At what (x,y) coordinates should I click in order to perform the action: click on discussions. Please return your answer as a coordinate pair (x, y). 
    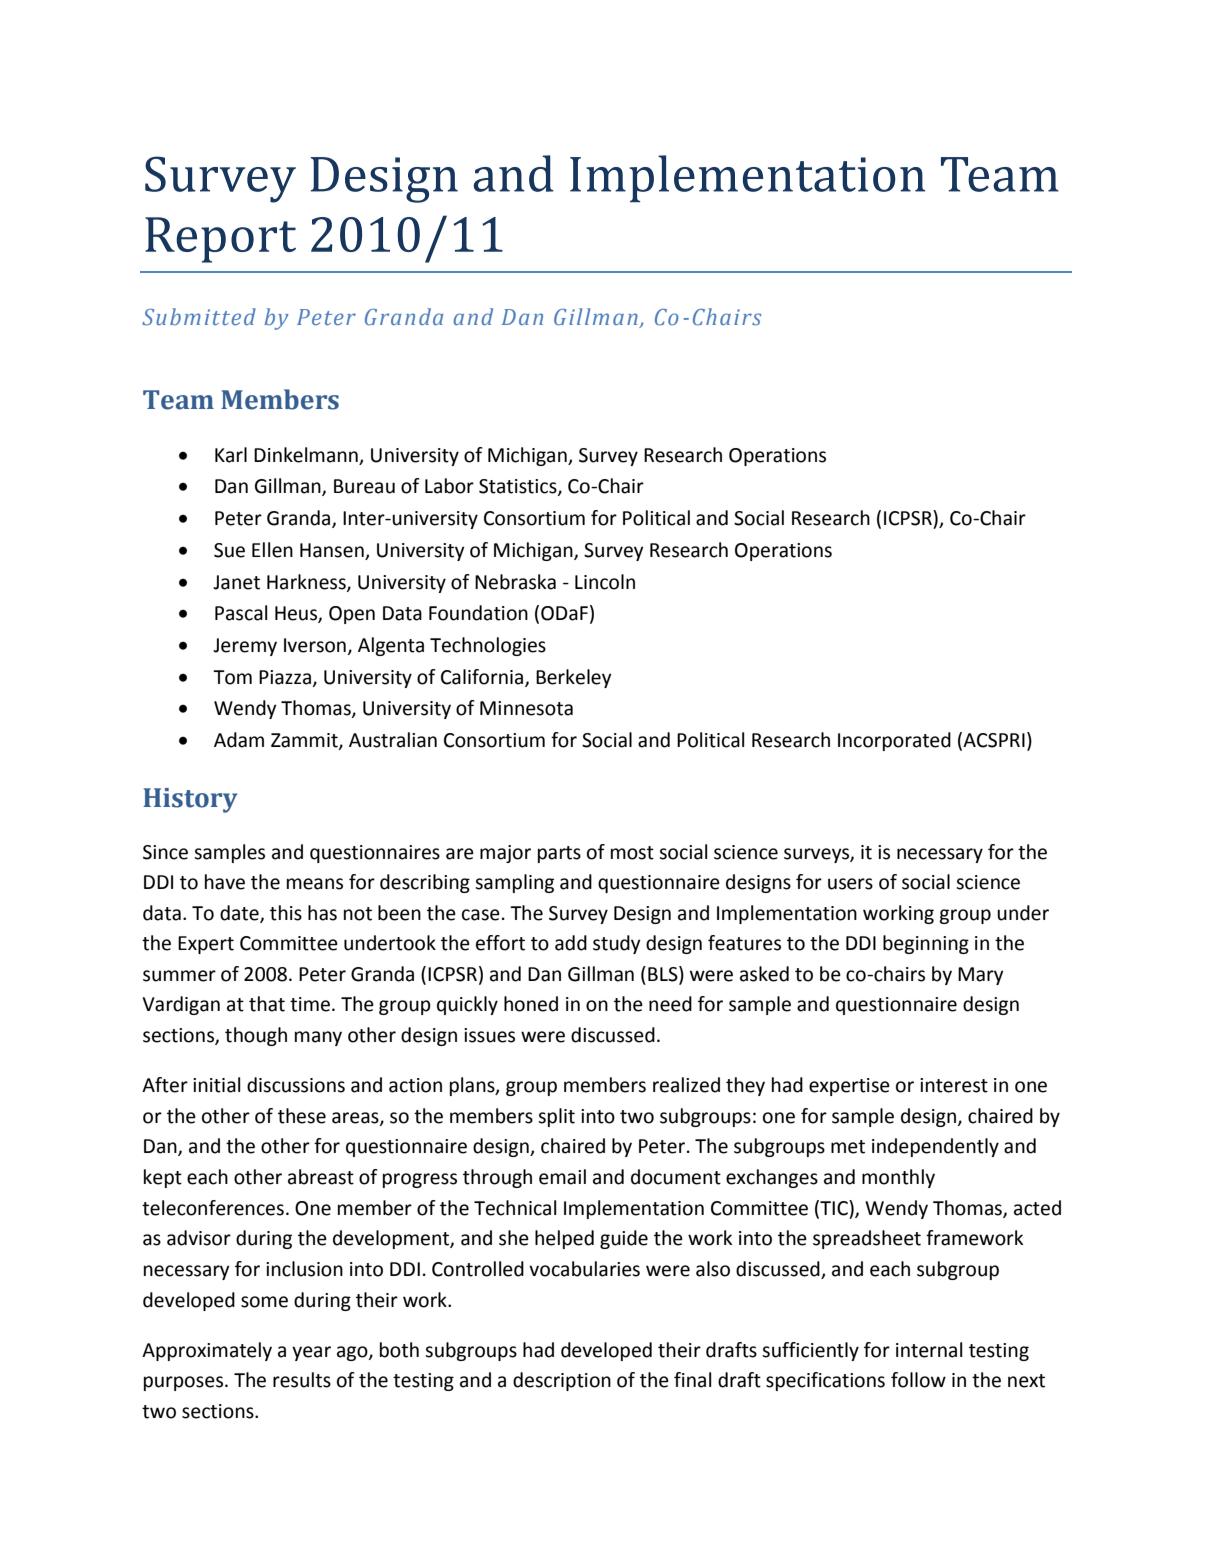
    Looking at the image, I should click on (296, 1085).
